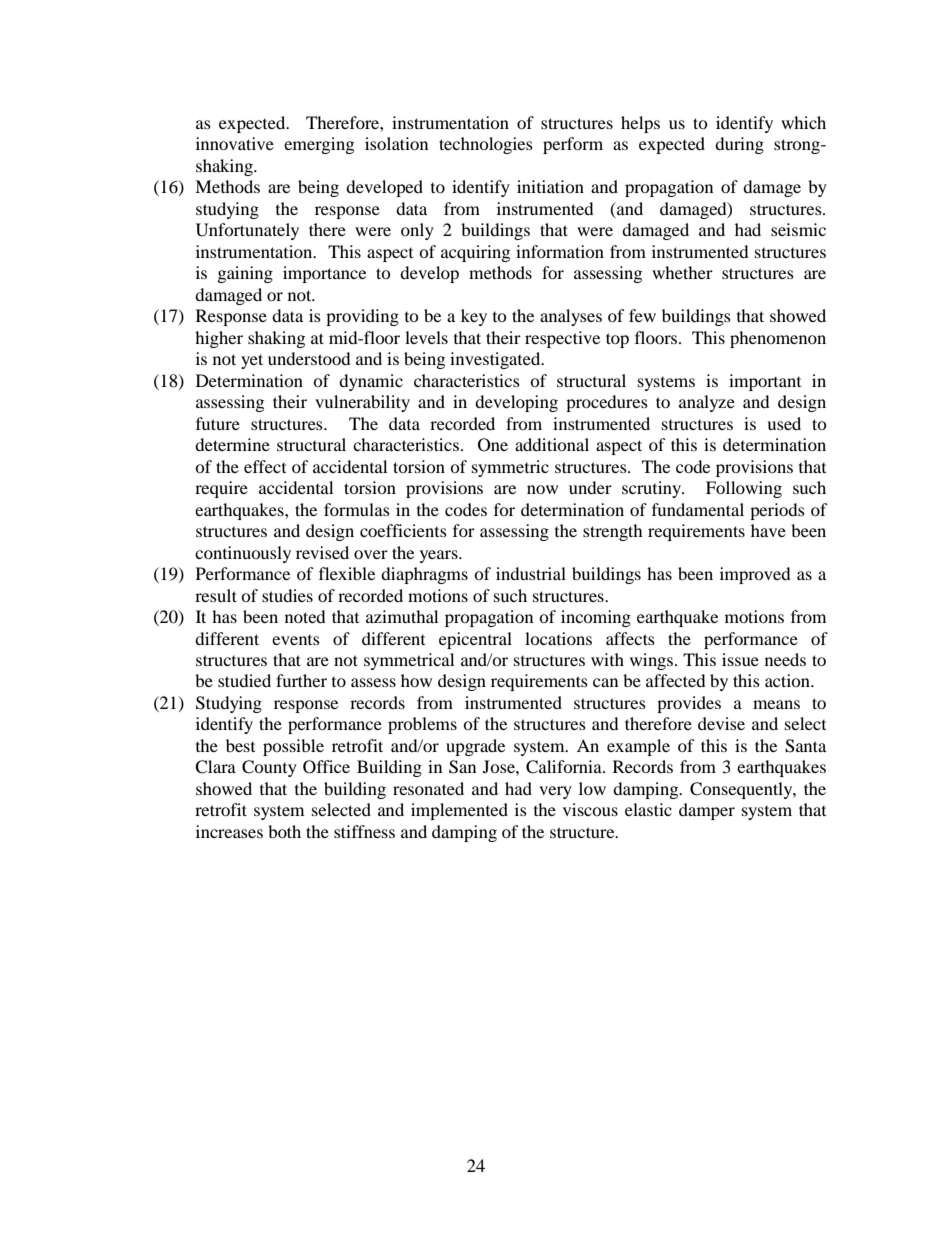 This screenshot has width=952, height=1233. I want to click on now, so click(542, 489).
